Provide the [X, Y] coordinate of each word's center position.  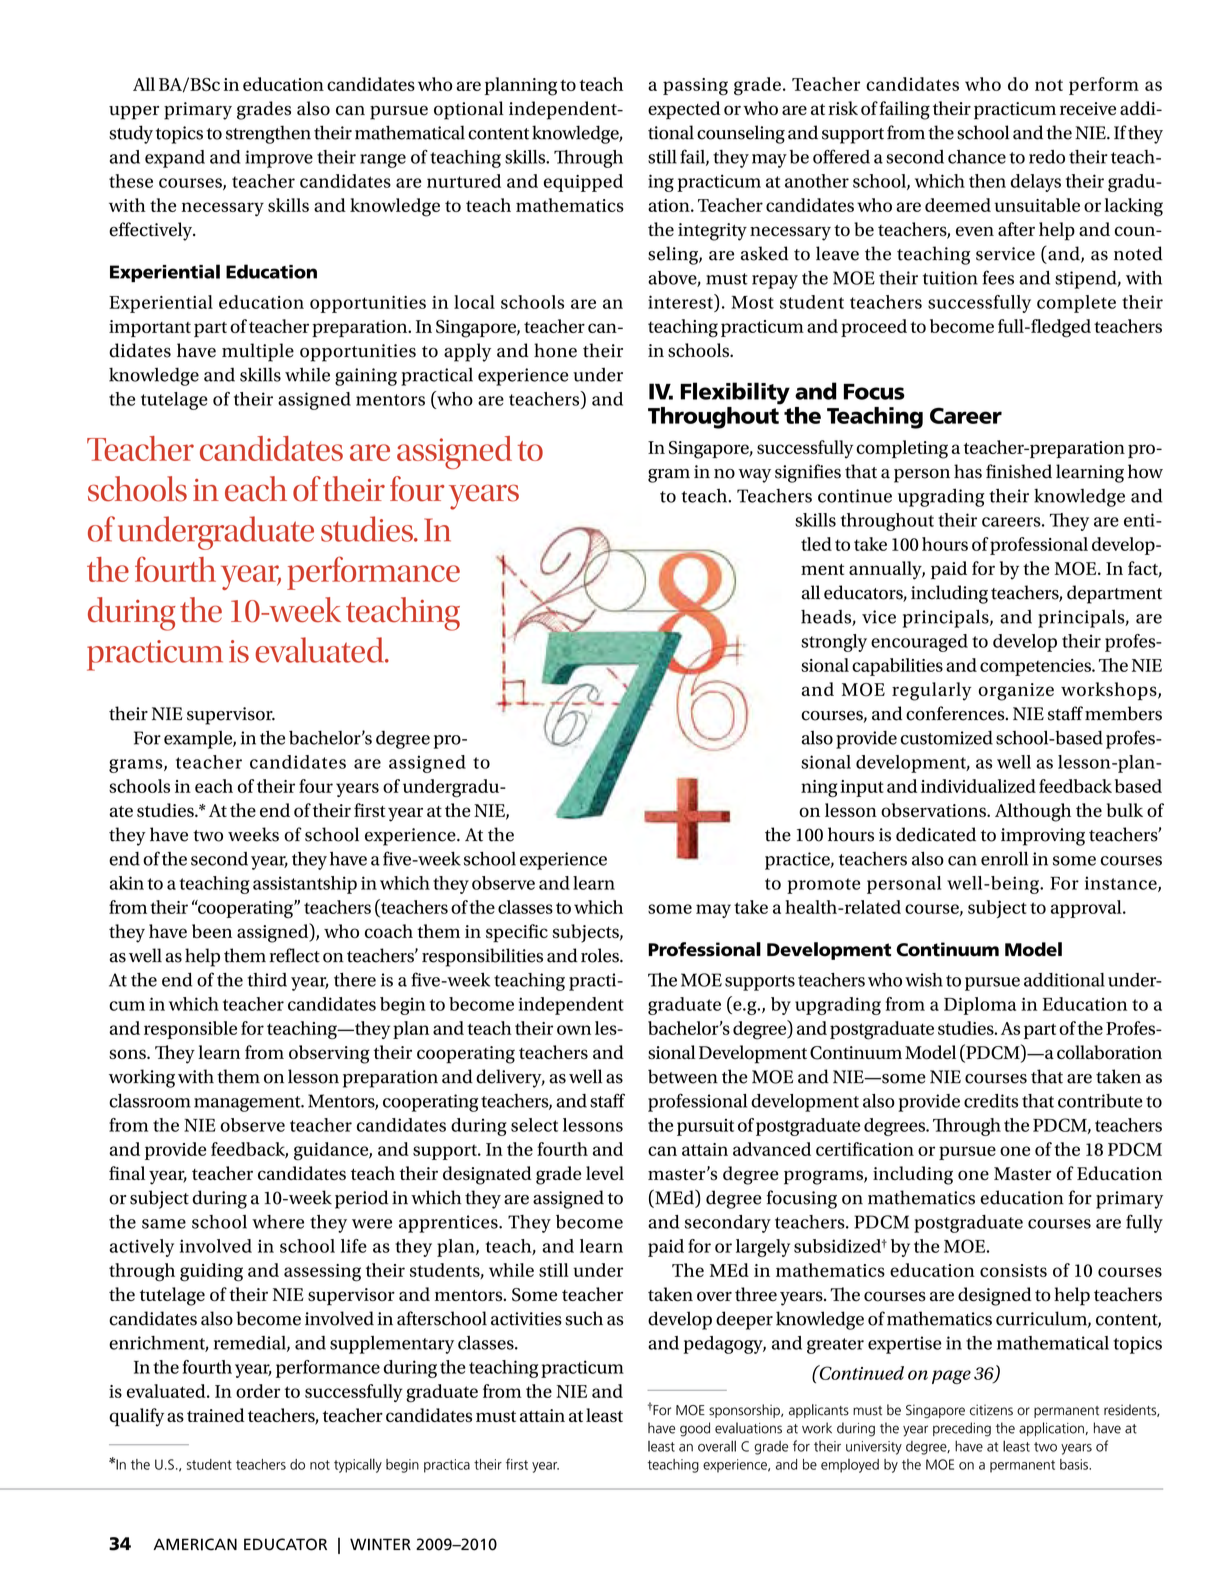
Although [1033, 812]
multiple [258, 352]
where [278, 1222]
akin [127, 883]
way [754, 476]
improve [279, 159]
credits [991, 1101]
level [605, 1173]
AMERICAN [195, 1544]
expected [684, 110]
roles [601, 955]
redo [1047, 157]
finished [1019, 471]
